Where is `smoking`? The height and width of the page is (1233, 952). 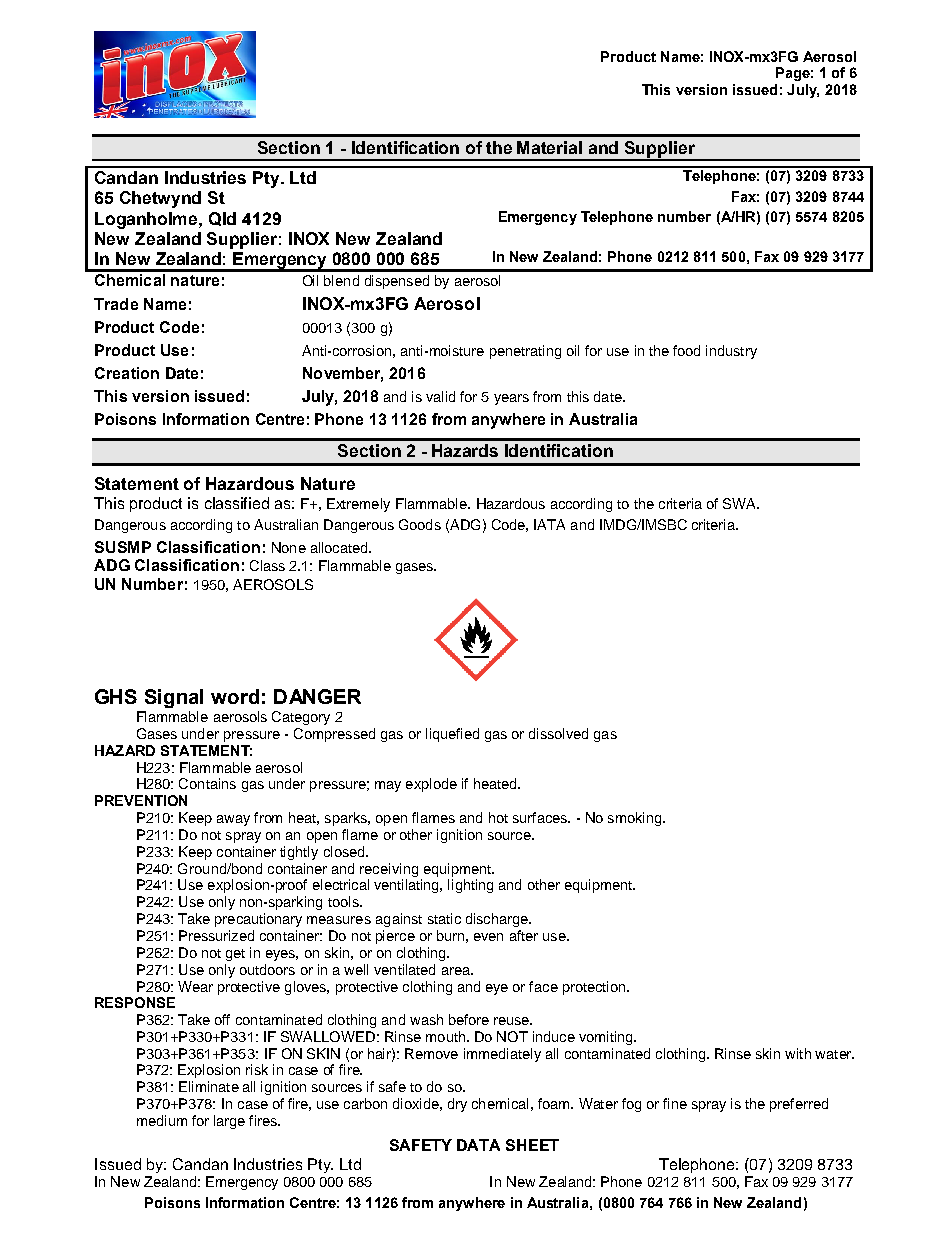 smoking is located at coordinates (636, 819).
